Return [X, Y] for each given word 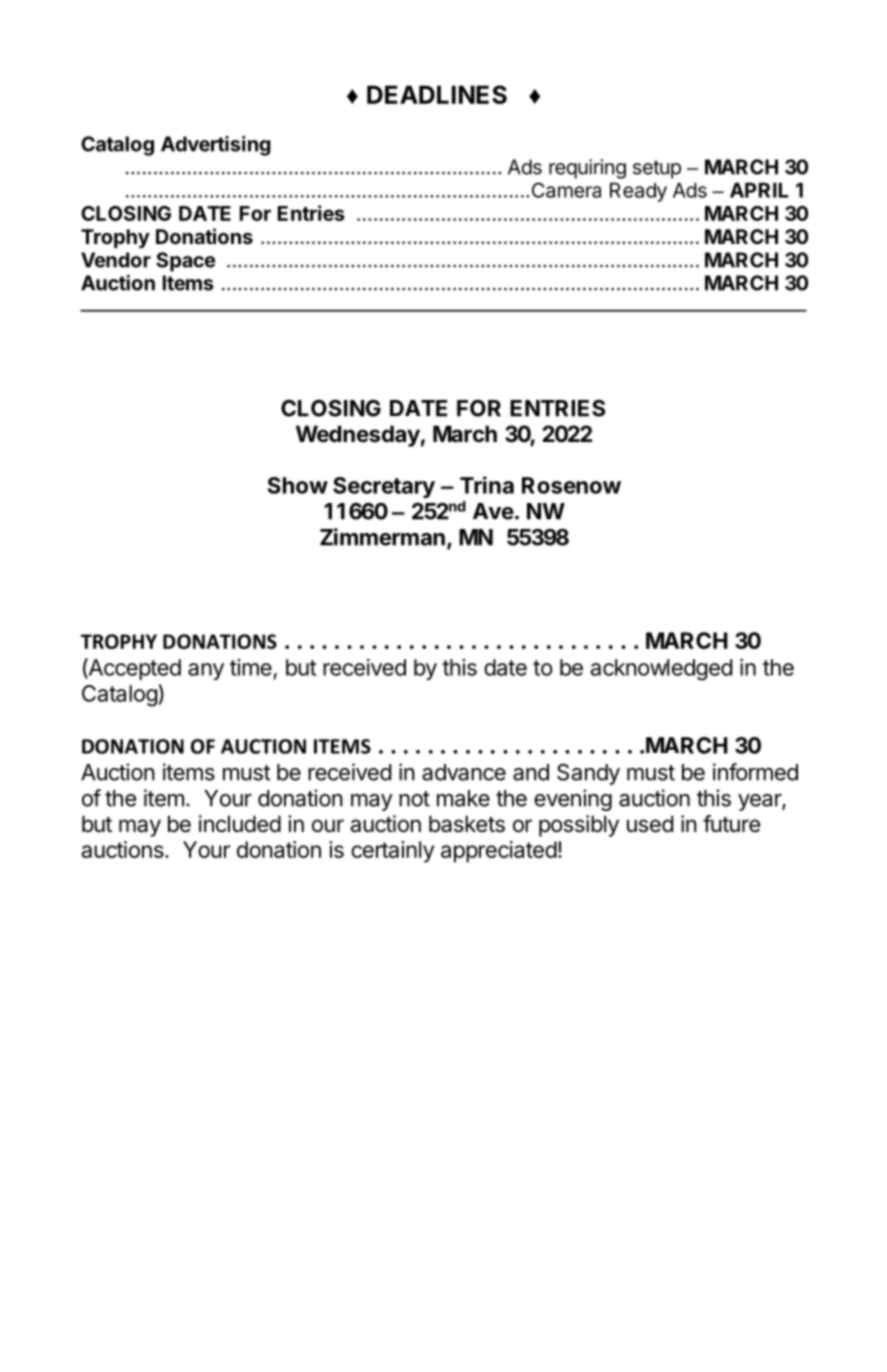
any [206, 671]
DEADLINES [437, 94]
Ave [493, 511]
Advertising [216, 146]
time [251, 667]
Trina [487, 485]
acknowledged [661, 670]
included [240, 824]
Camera [566, 190]
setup [657, 169]
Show [298, 485]
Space [186, 262]
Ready [638, 192]
